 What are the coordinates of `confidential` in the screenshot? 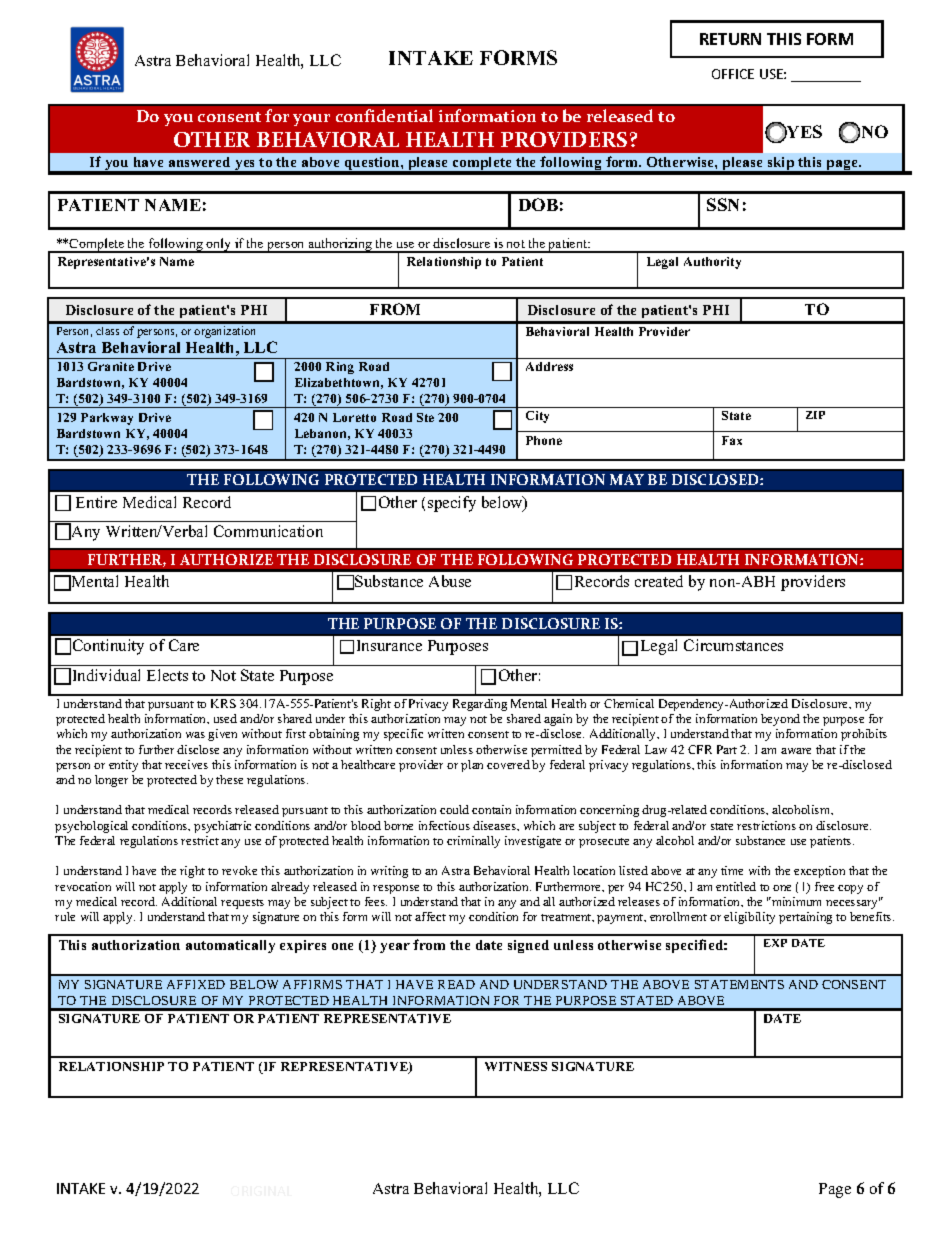 It's located at (384, 115).
